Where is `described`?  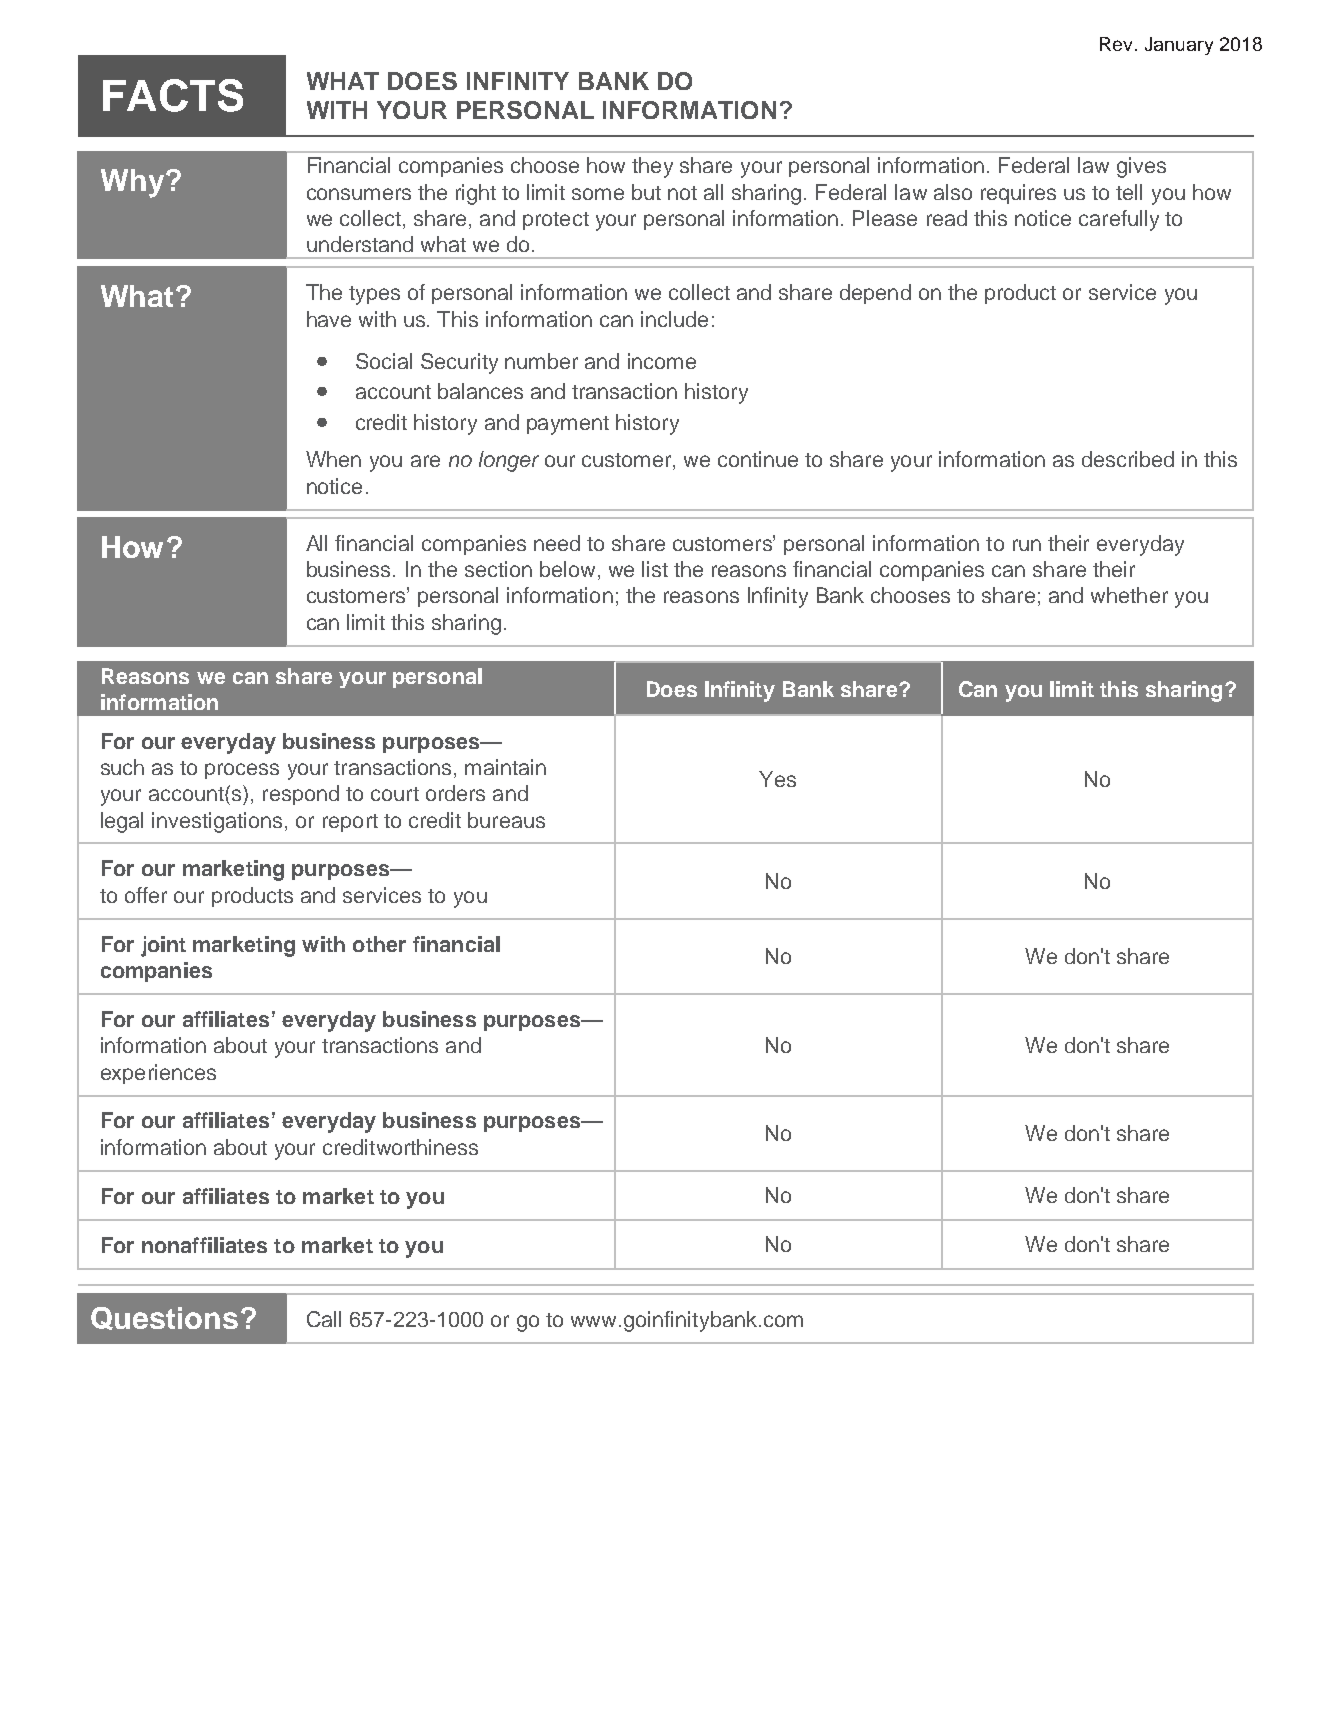
described is located at coordinates (1128, 459).
